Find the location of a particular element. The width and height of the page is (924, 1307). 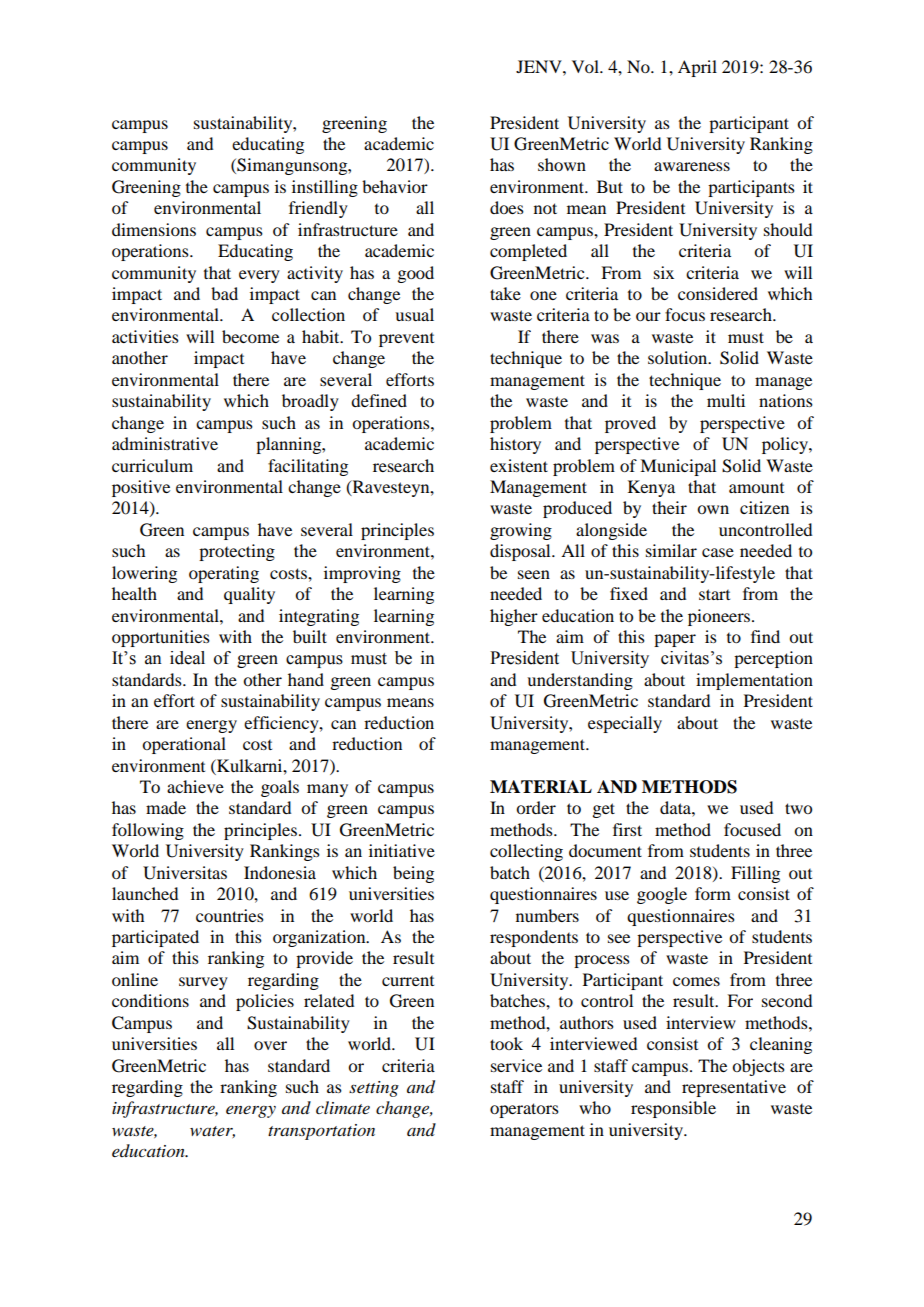

Filling is located at coordinates (755, 874).
